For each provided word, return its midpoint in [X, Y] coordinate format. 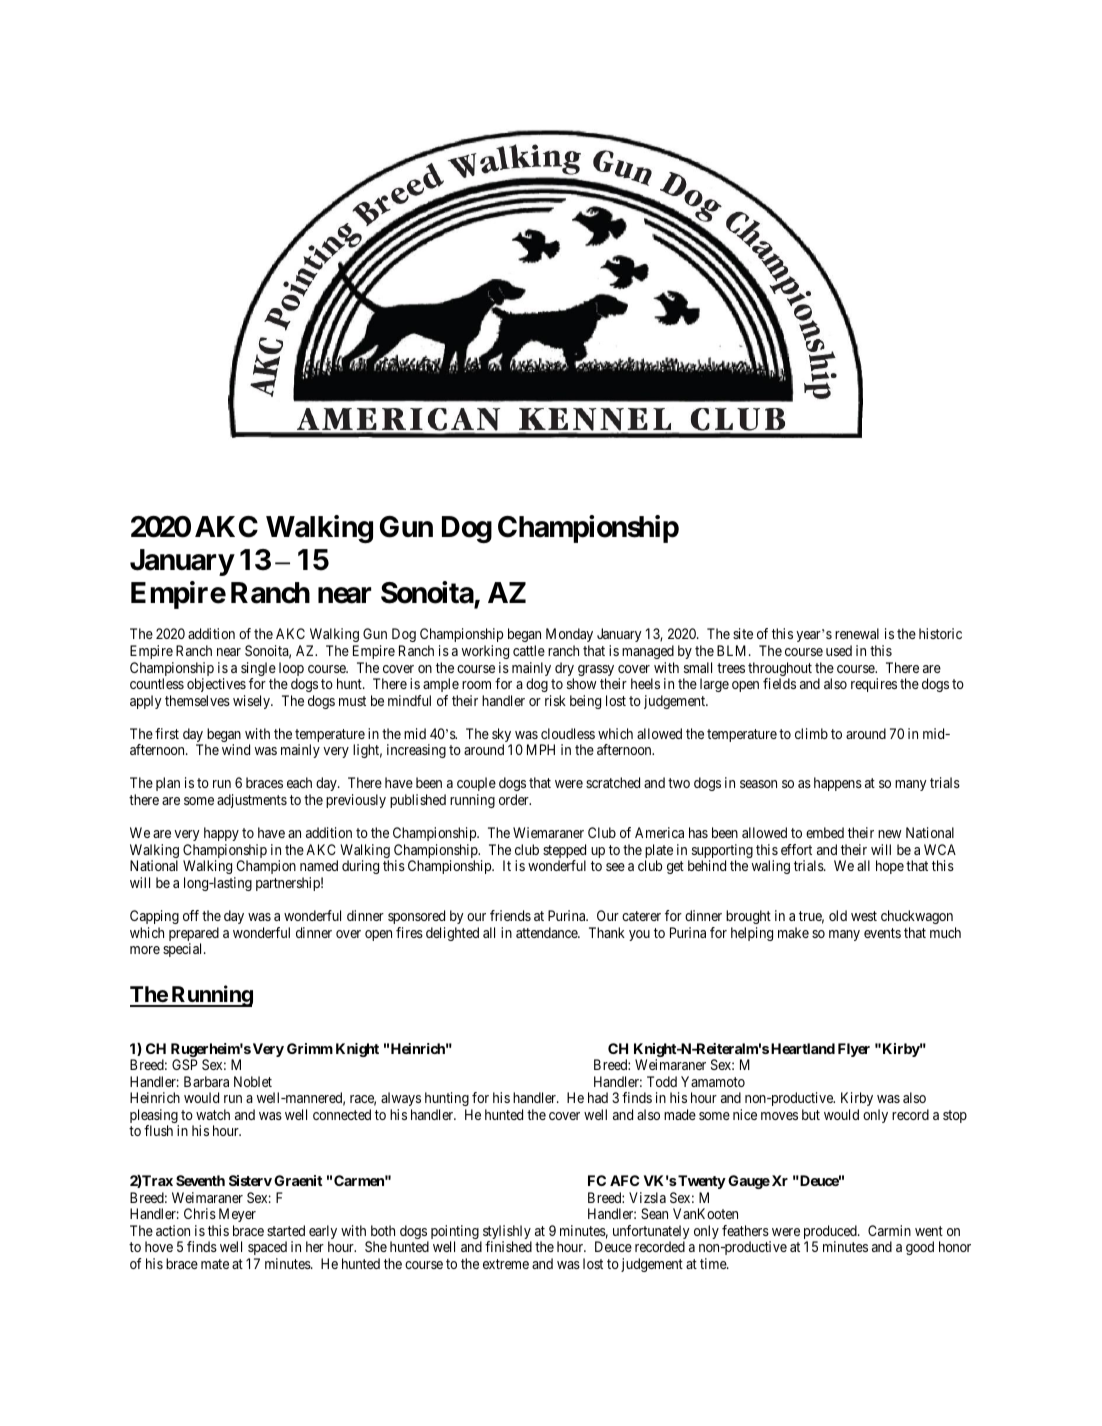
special [184, 950]
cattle [529, 650]
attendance [548, 932]
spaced [267, 1250]
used [839, 650]
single [258, 670]
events [882, 933]
